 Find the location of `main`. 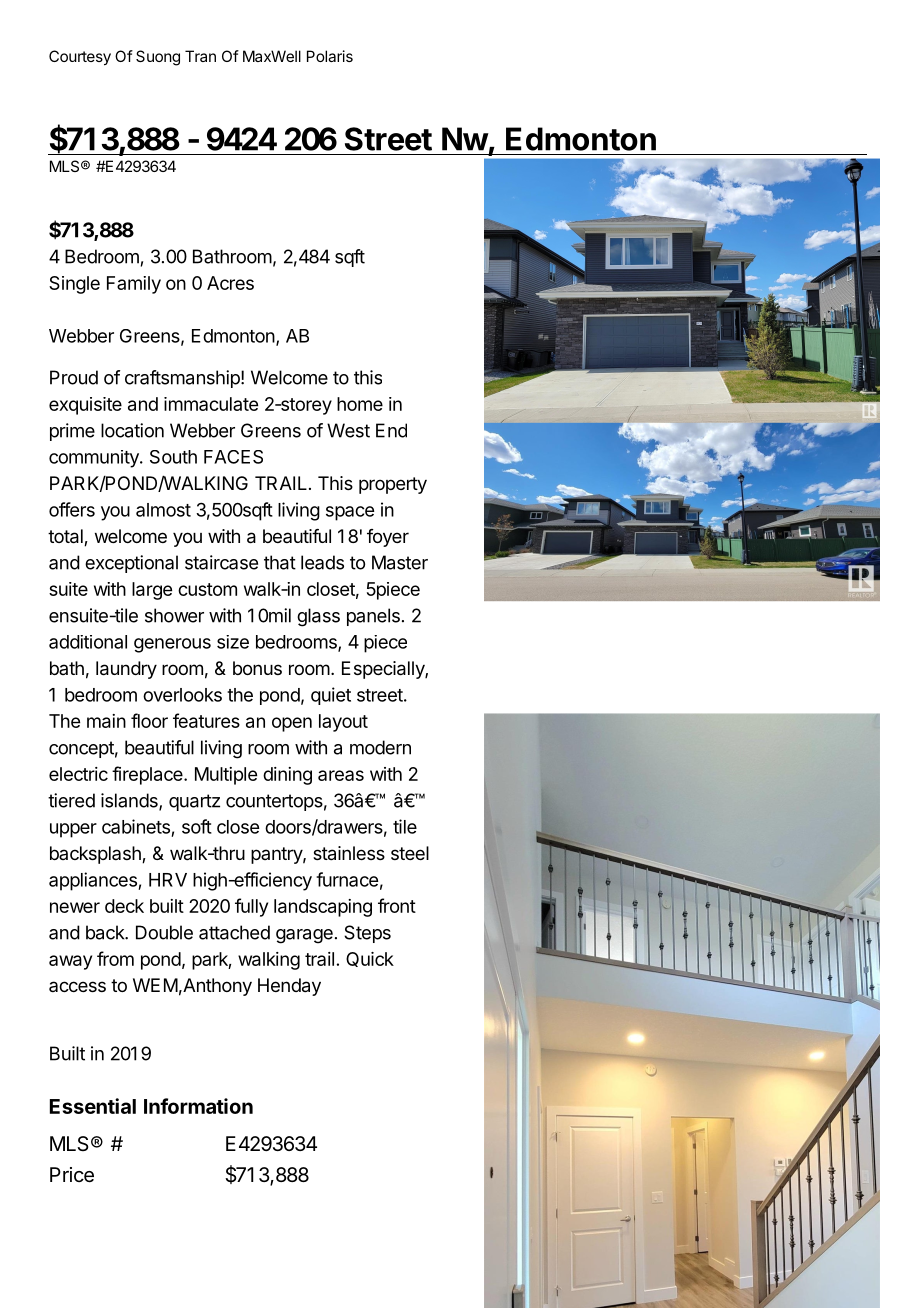

main is located at coordinates (106, 721).
